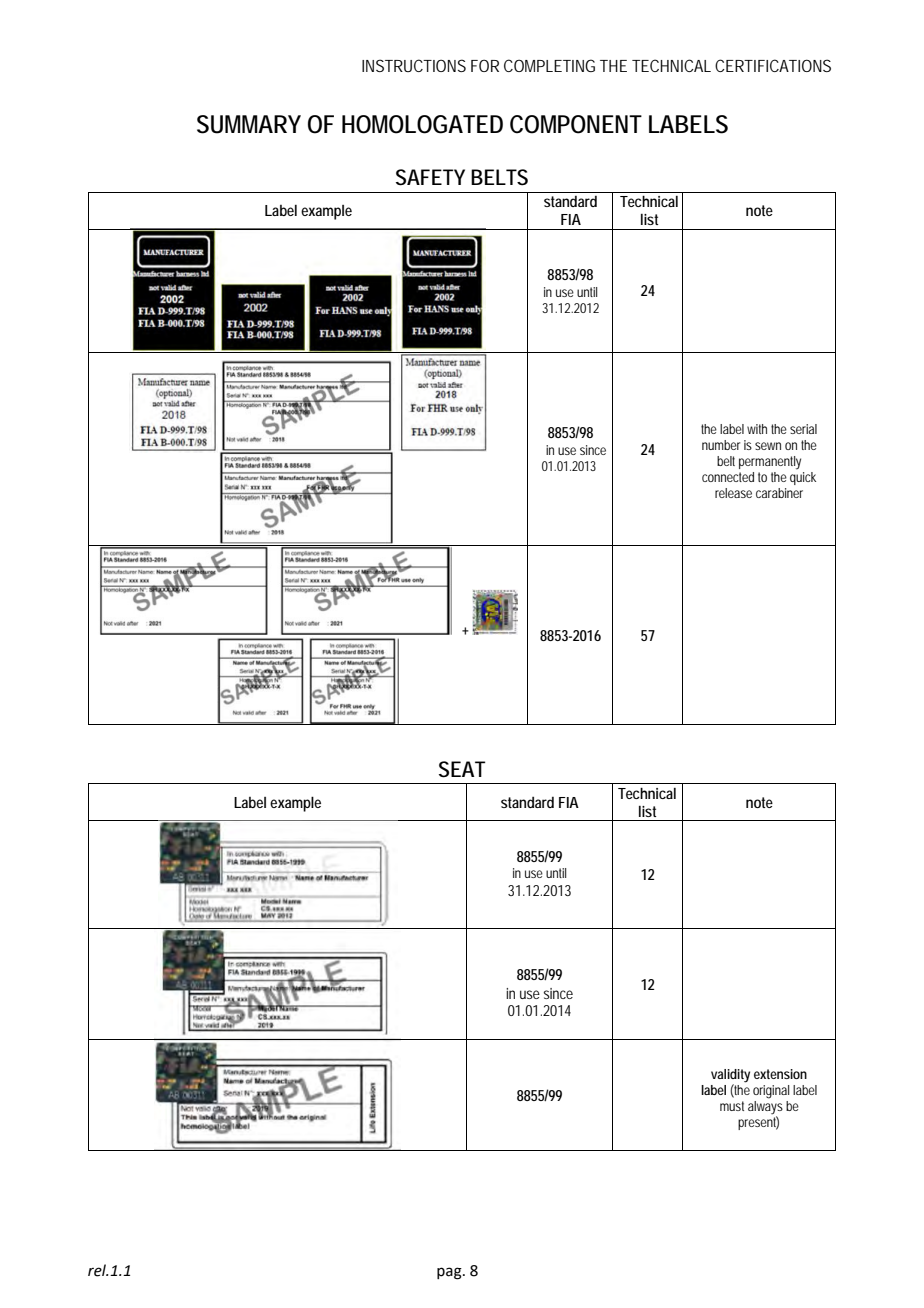  Describe the element at coordinates (450, 1273) in the screenshot. I see `pag` at that location.
